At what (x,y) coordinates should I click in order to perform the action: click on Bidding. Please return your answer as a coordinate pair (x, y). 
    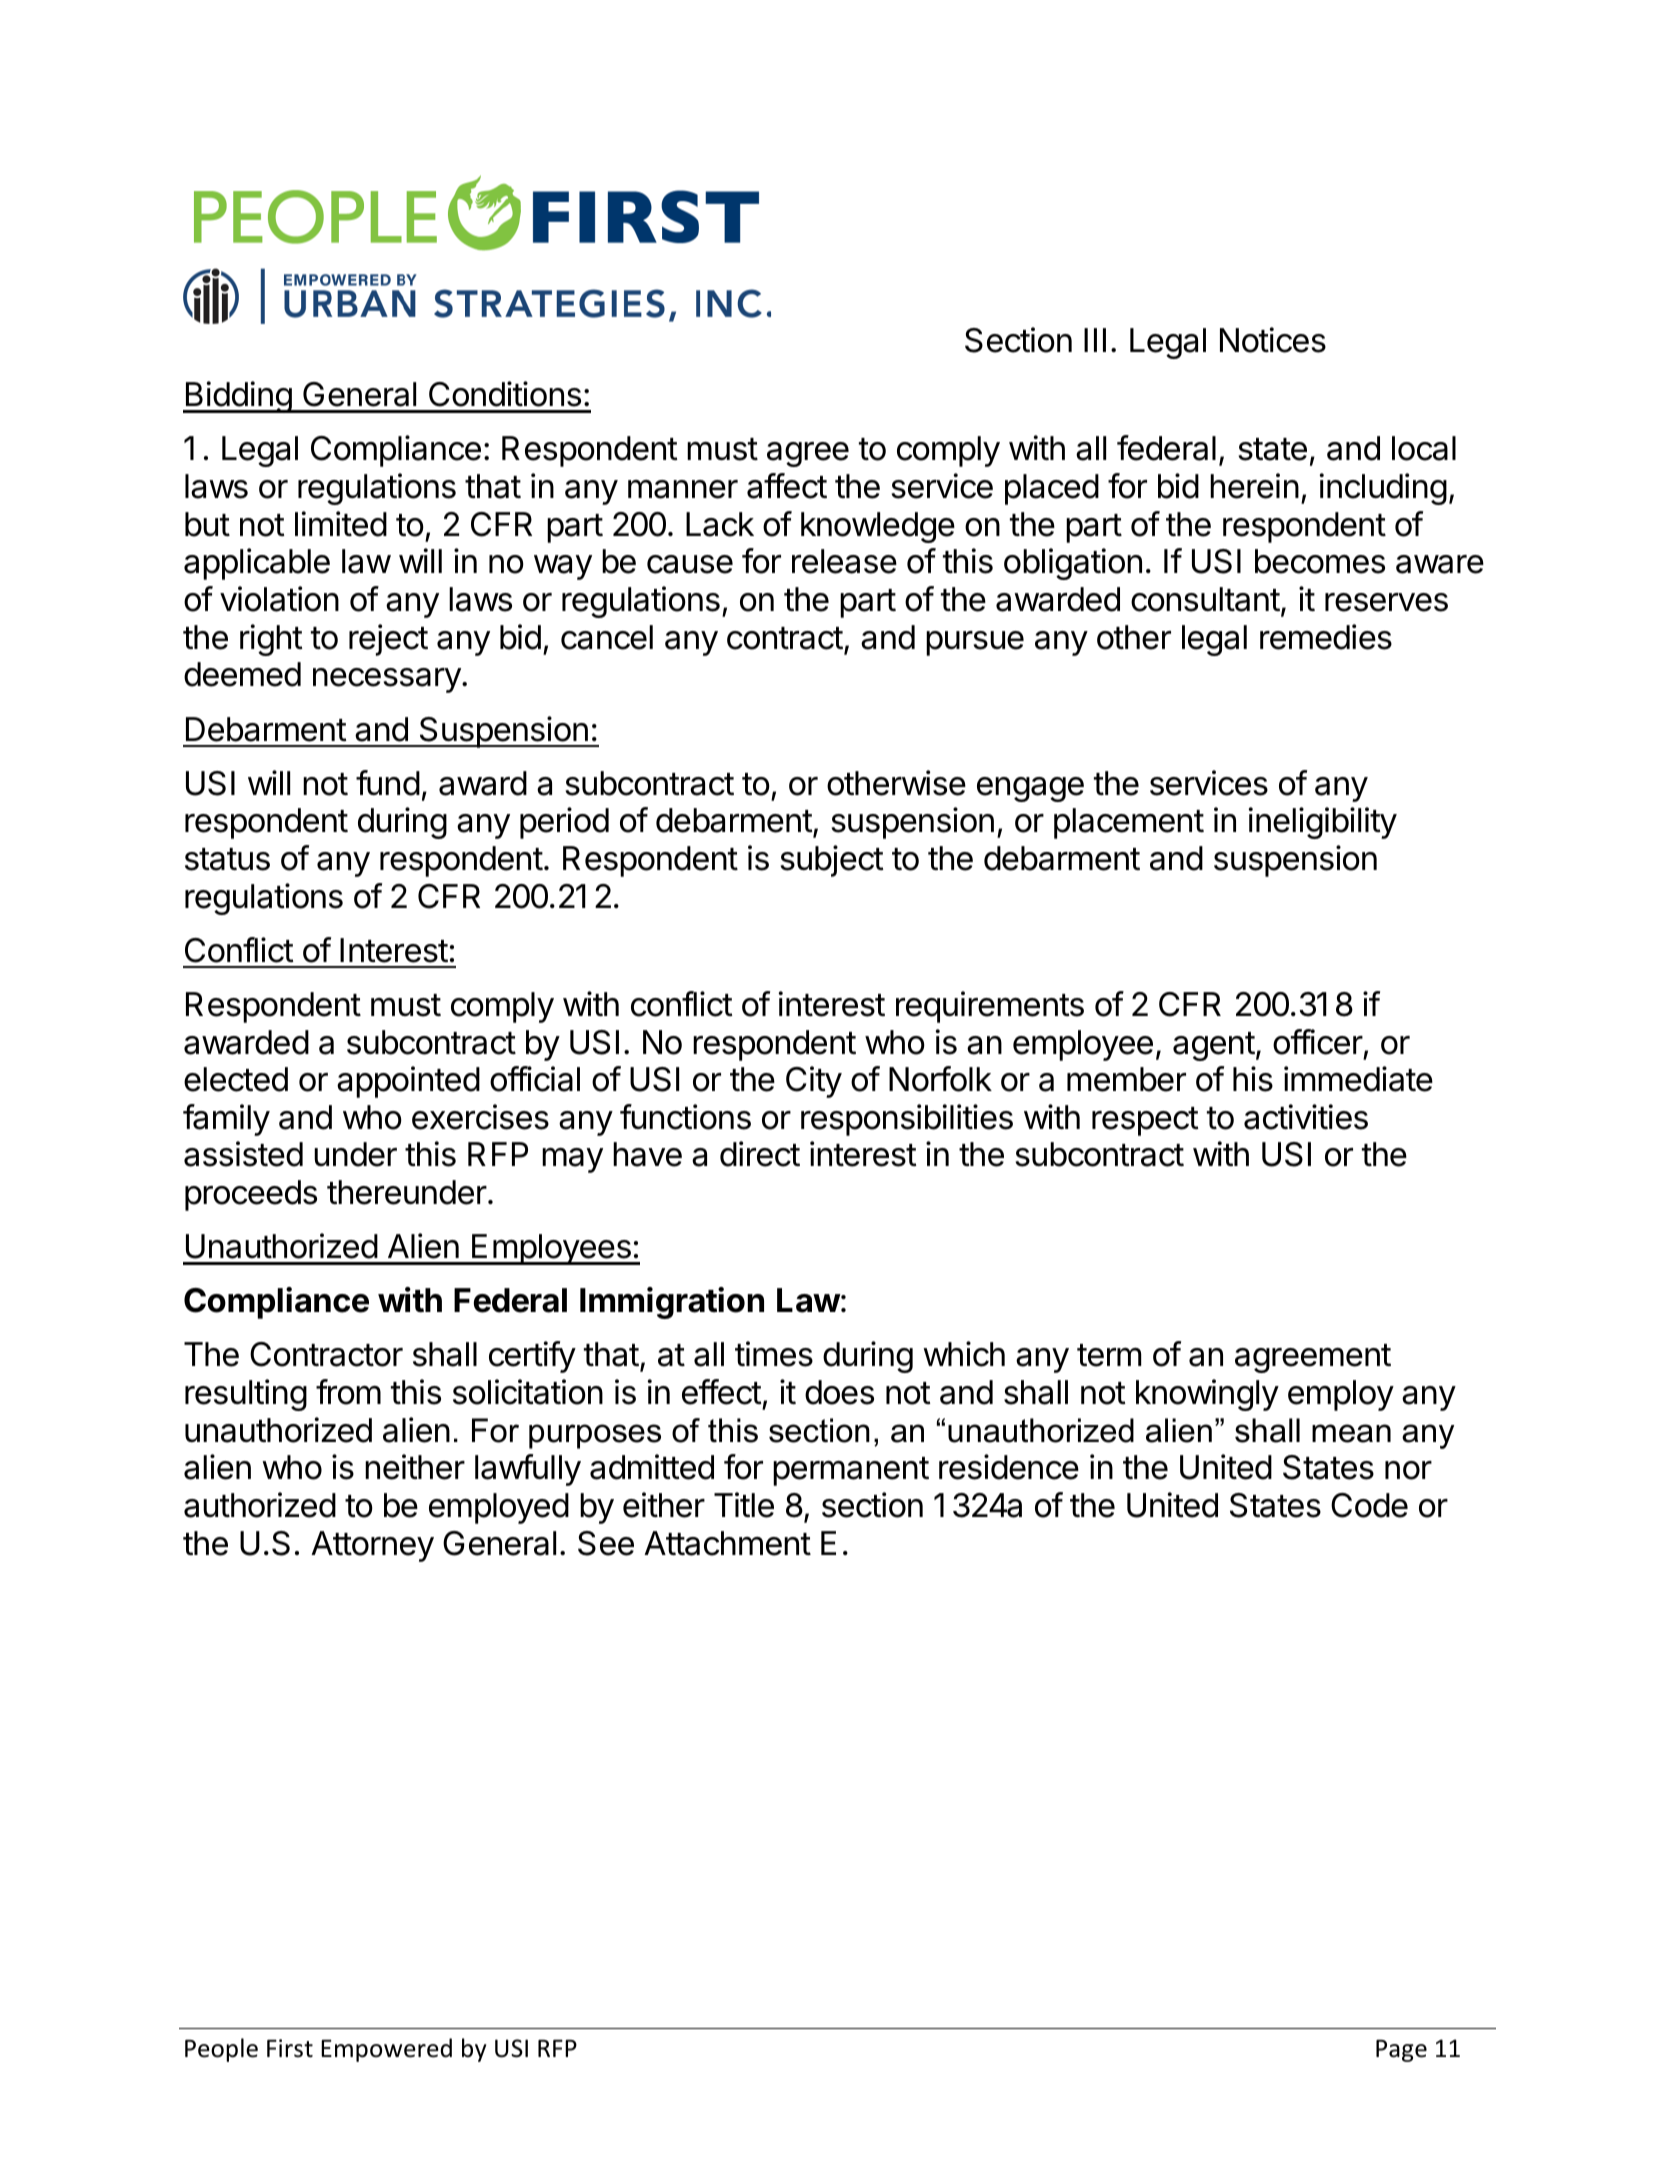
    Looking at the image, I should click on (238, 397).
